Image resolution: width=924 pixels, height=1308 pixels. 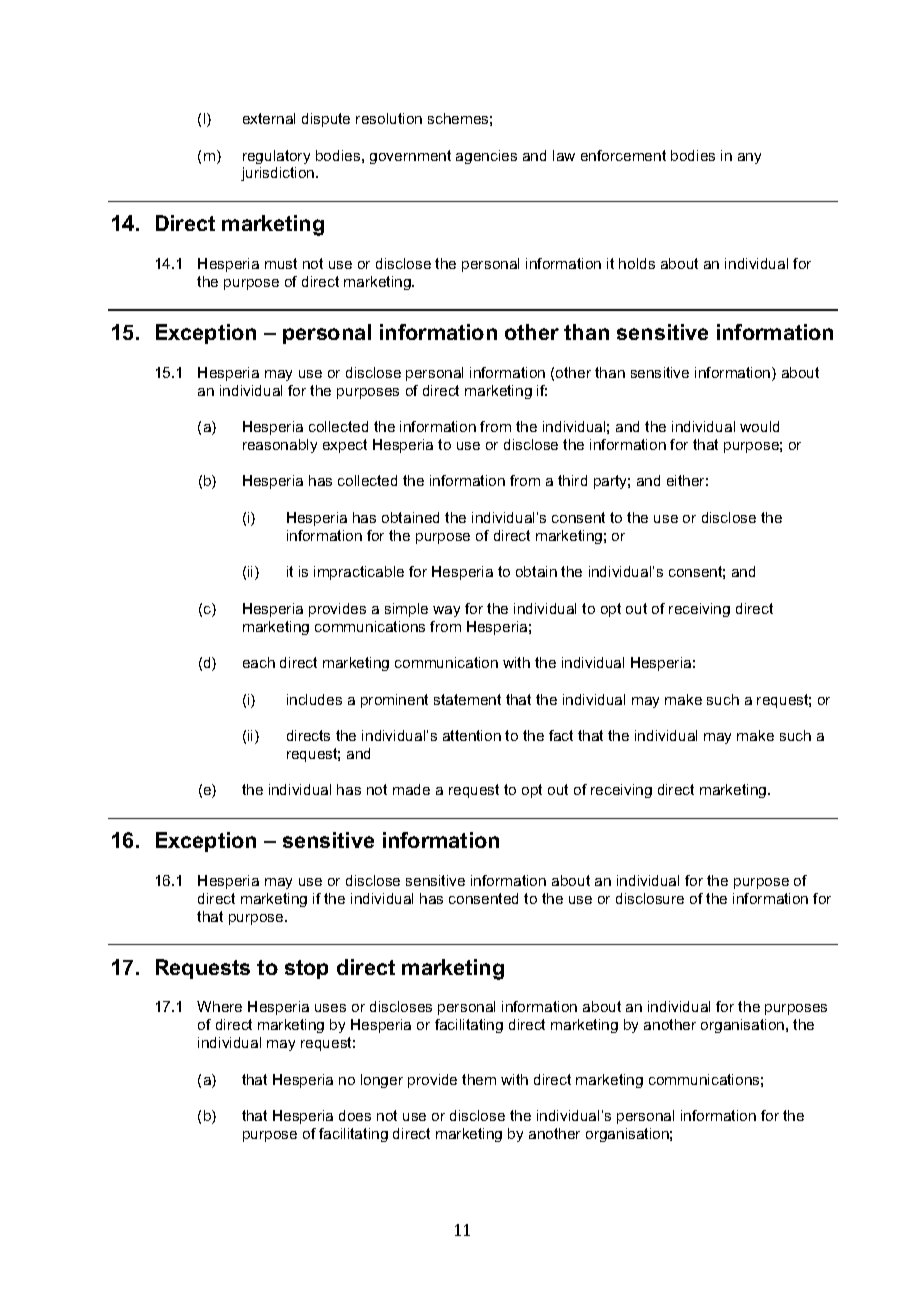 I want to click on agencies, so click(x=486, y=157).
